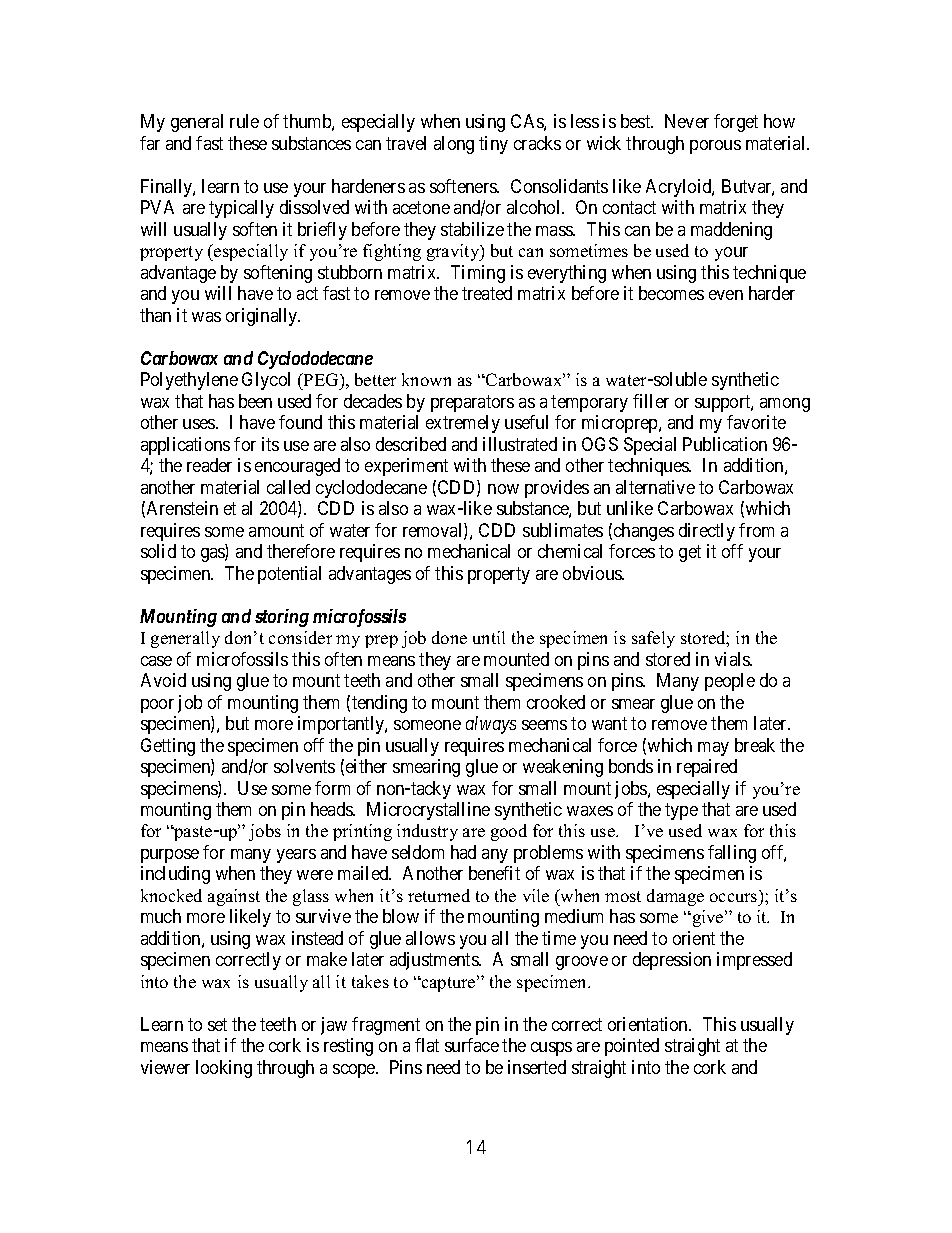 This page has height=1233, width=952. What do you see at coordinates (217, 1024) in the page?
I see `set` at bounding box center [217, 1024].
